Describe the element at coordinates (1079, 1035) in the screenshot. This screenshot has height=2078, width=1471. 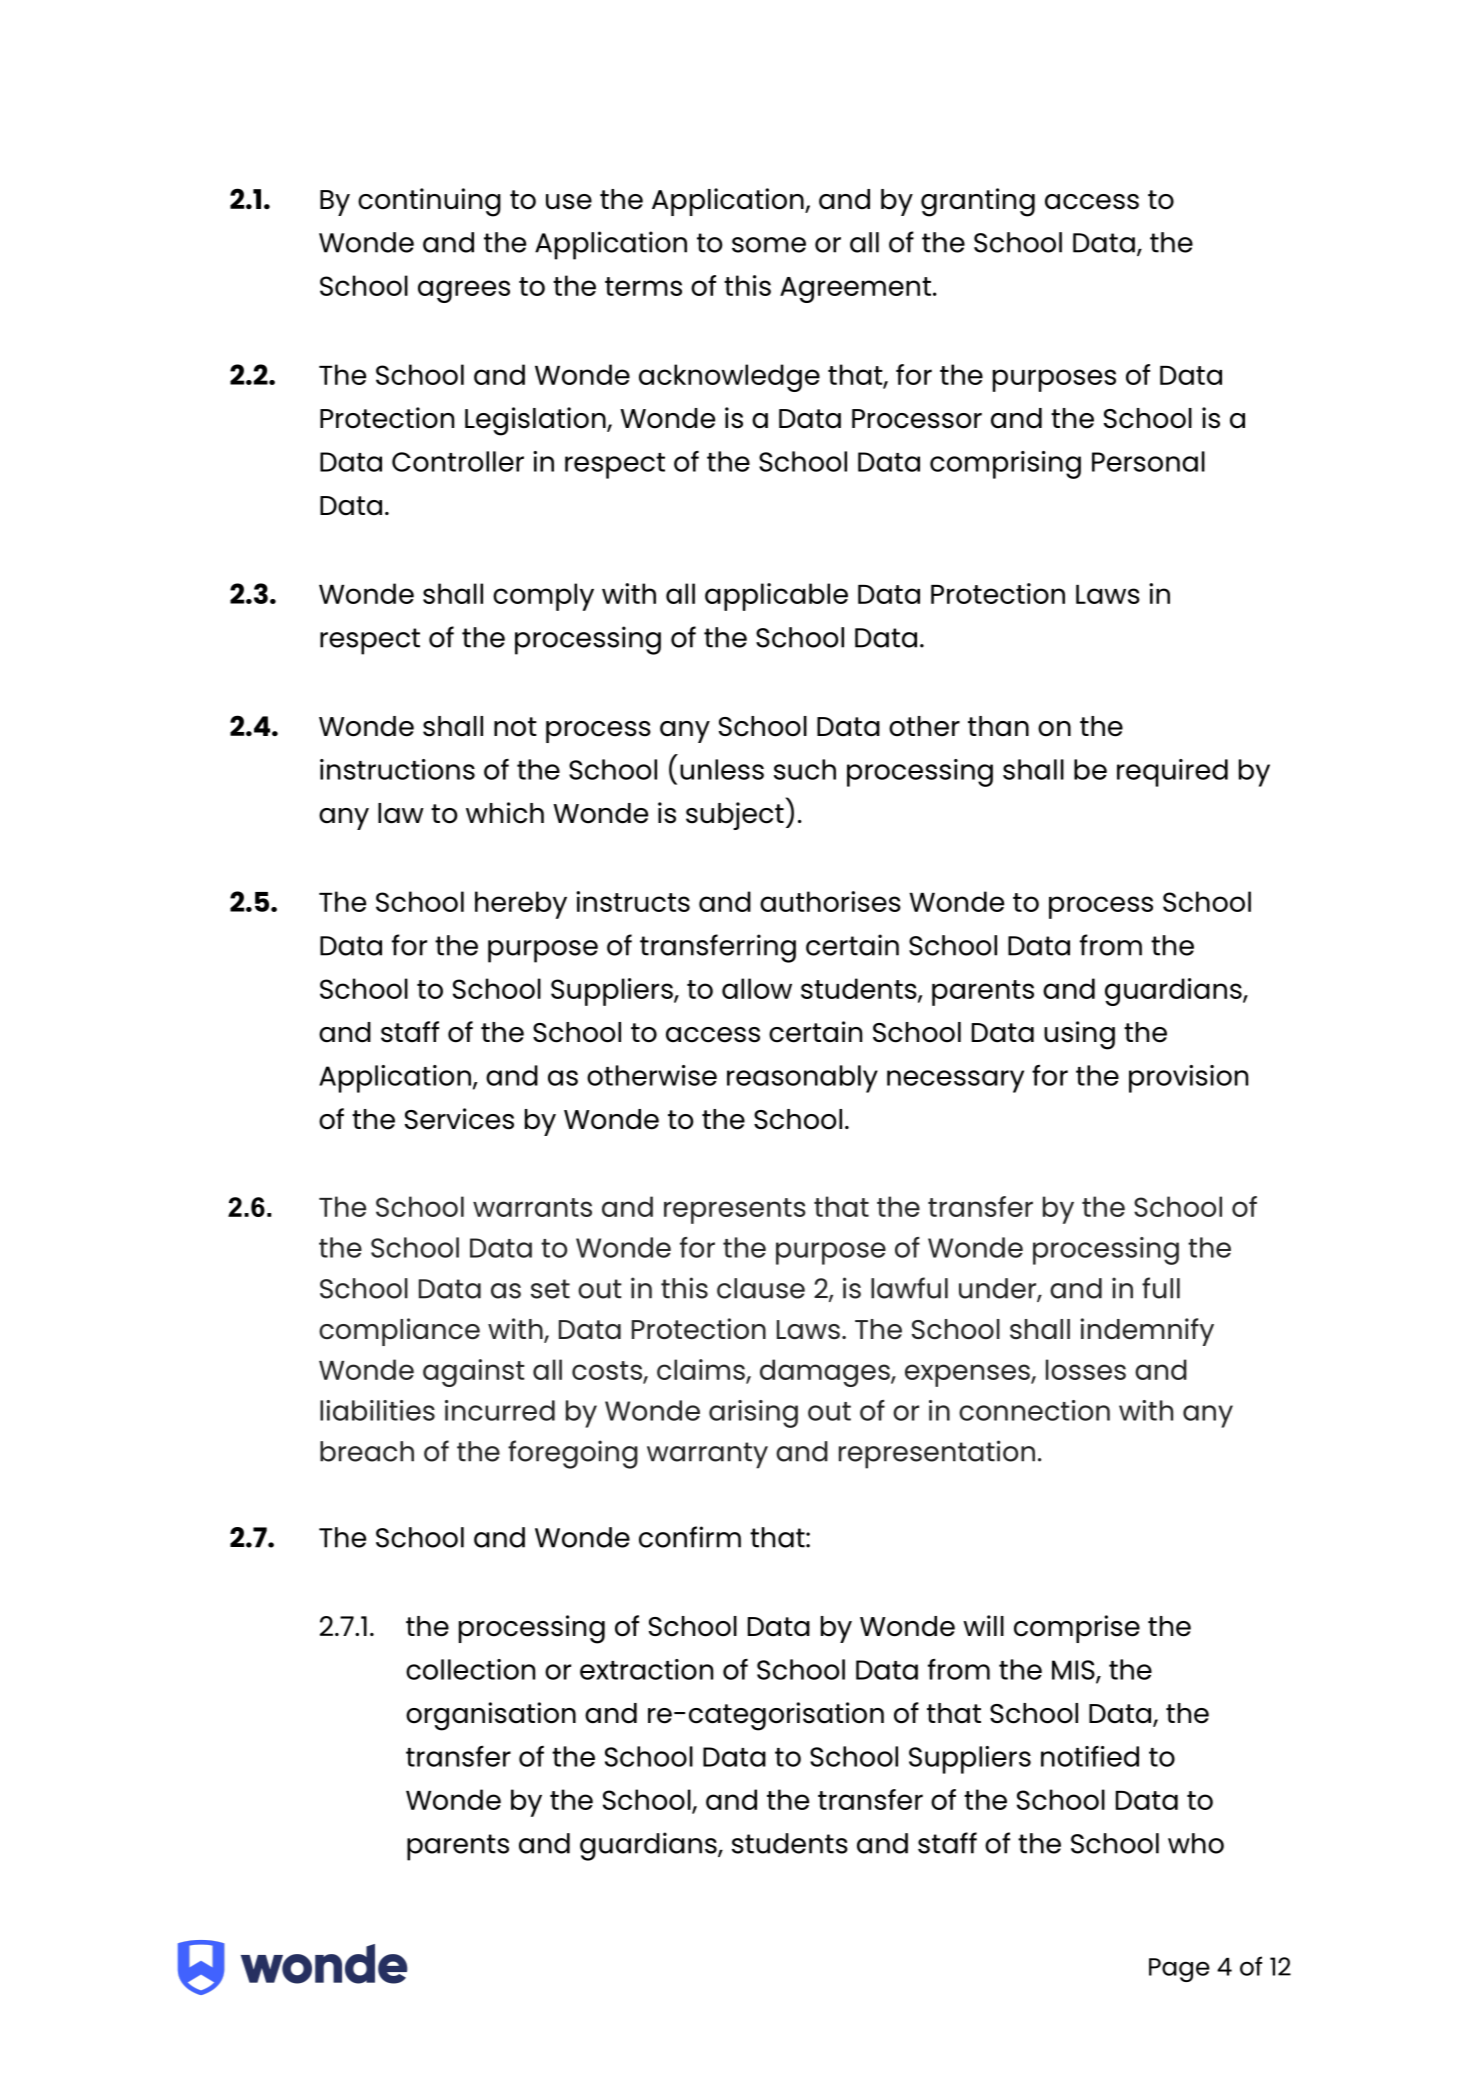
I see `using` at that location.
